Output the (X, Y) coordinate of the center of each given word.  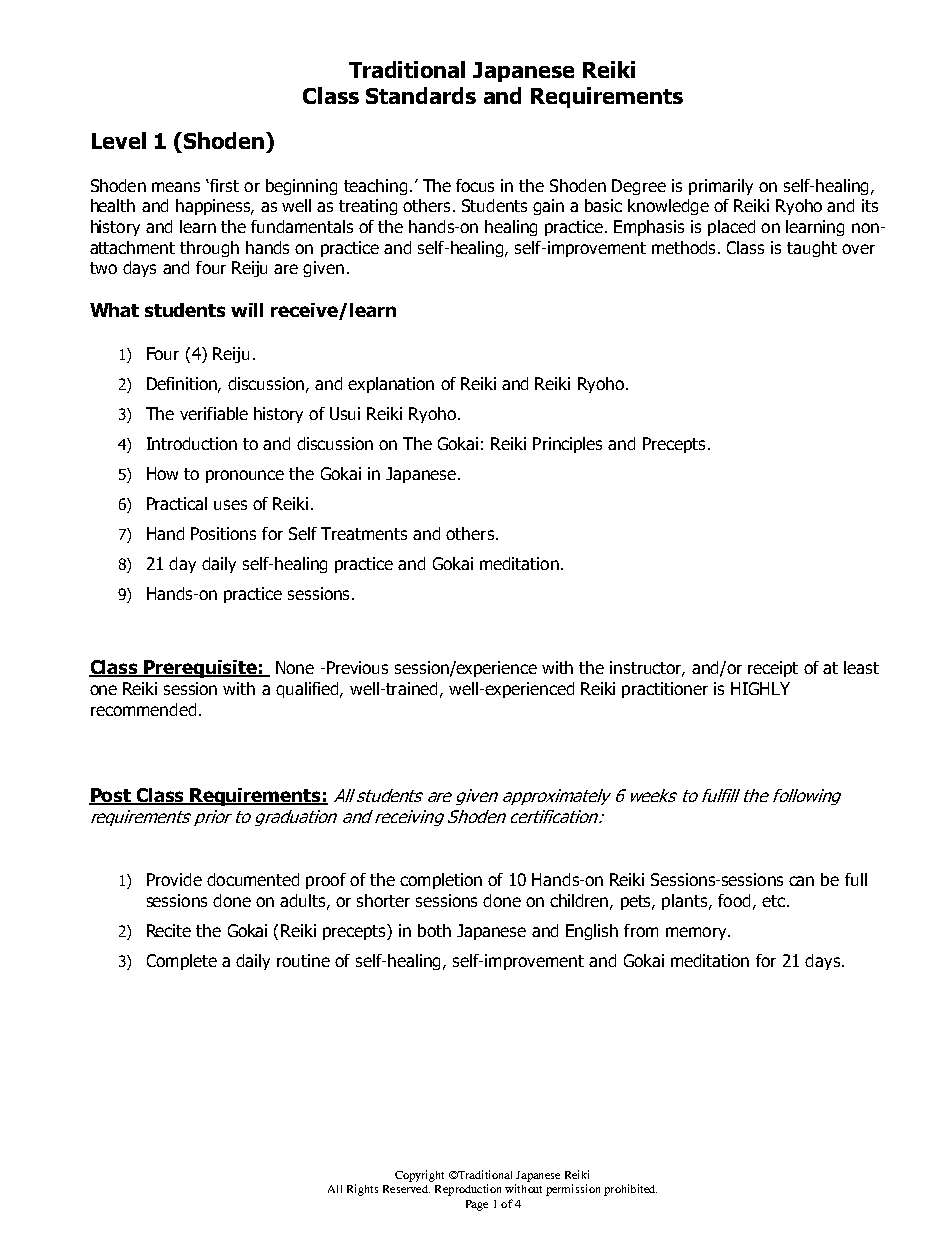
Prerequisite (200, 669)
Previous (357, 667)
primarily (721, 187)
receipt (773, 669)
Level (119, 140)
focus (475, 185)
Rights (362, 1190)
